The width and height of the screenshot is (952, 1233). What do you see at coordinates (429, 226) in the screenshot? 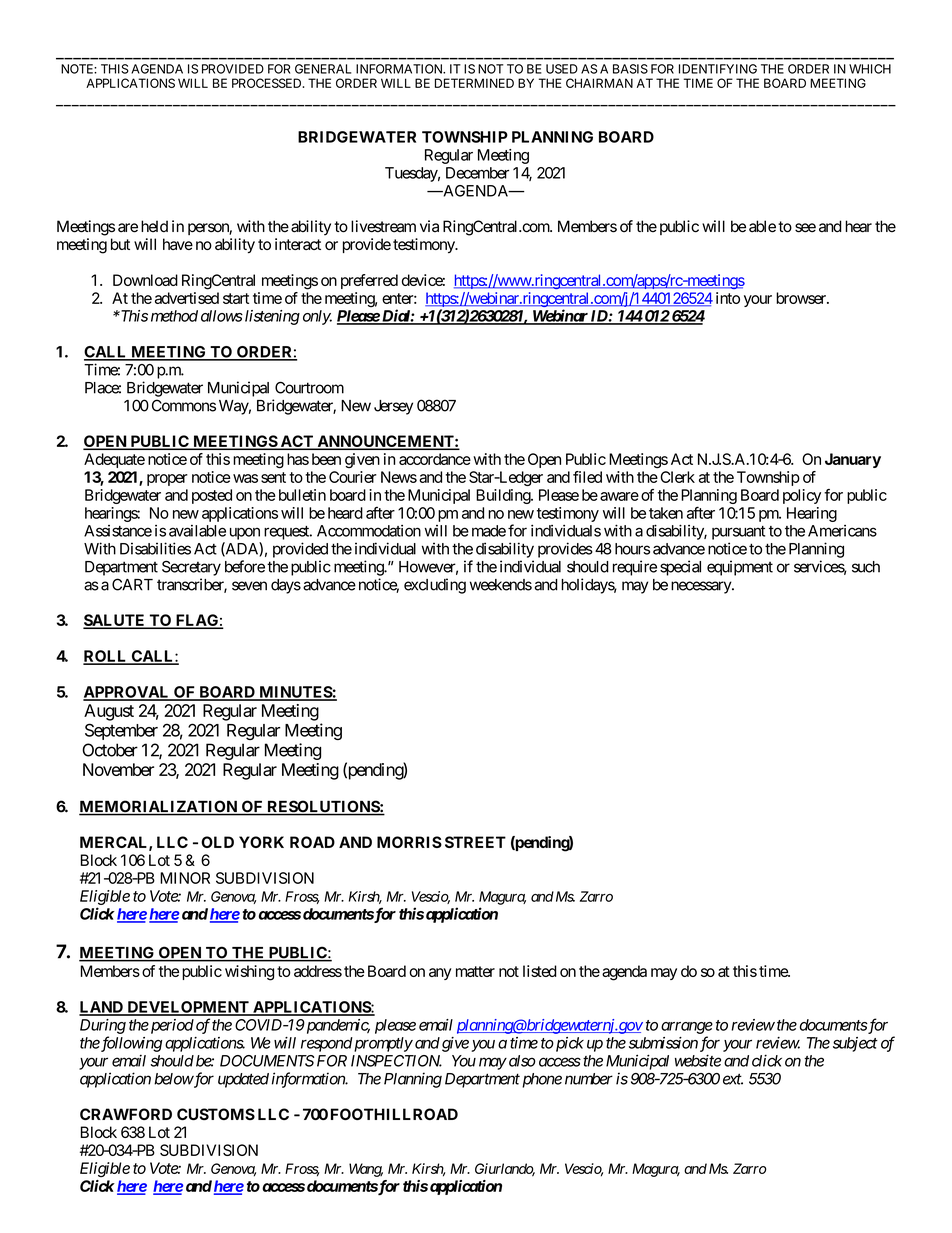
I see `via` at bounding box center [429, 226].
